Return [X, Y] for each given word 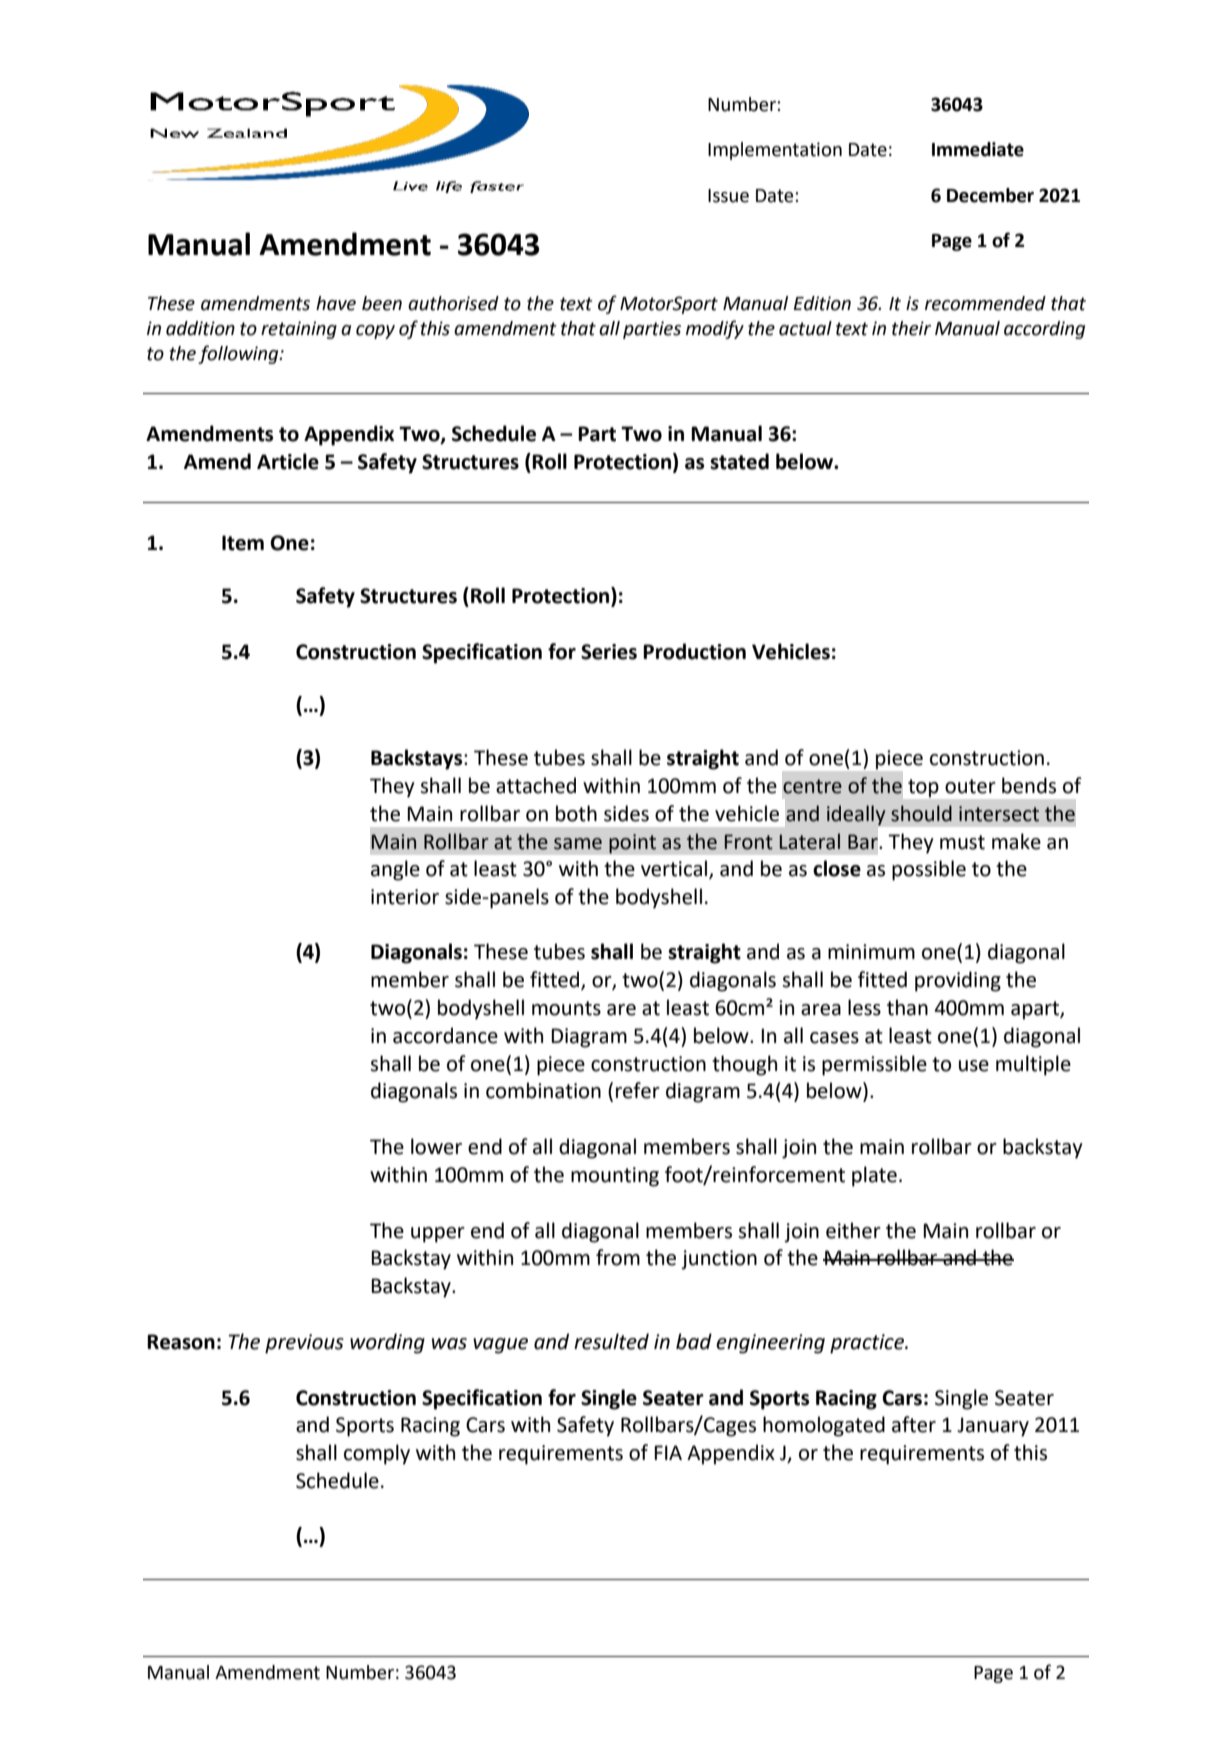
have [336, 303]
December [990, 195]
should [921, 813]
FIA [668, 1452]
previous [304, 1344]
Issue [728, 196]
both [576, 813]
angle [395, 870]
